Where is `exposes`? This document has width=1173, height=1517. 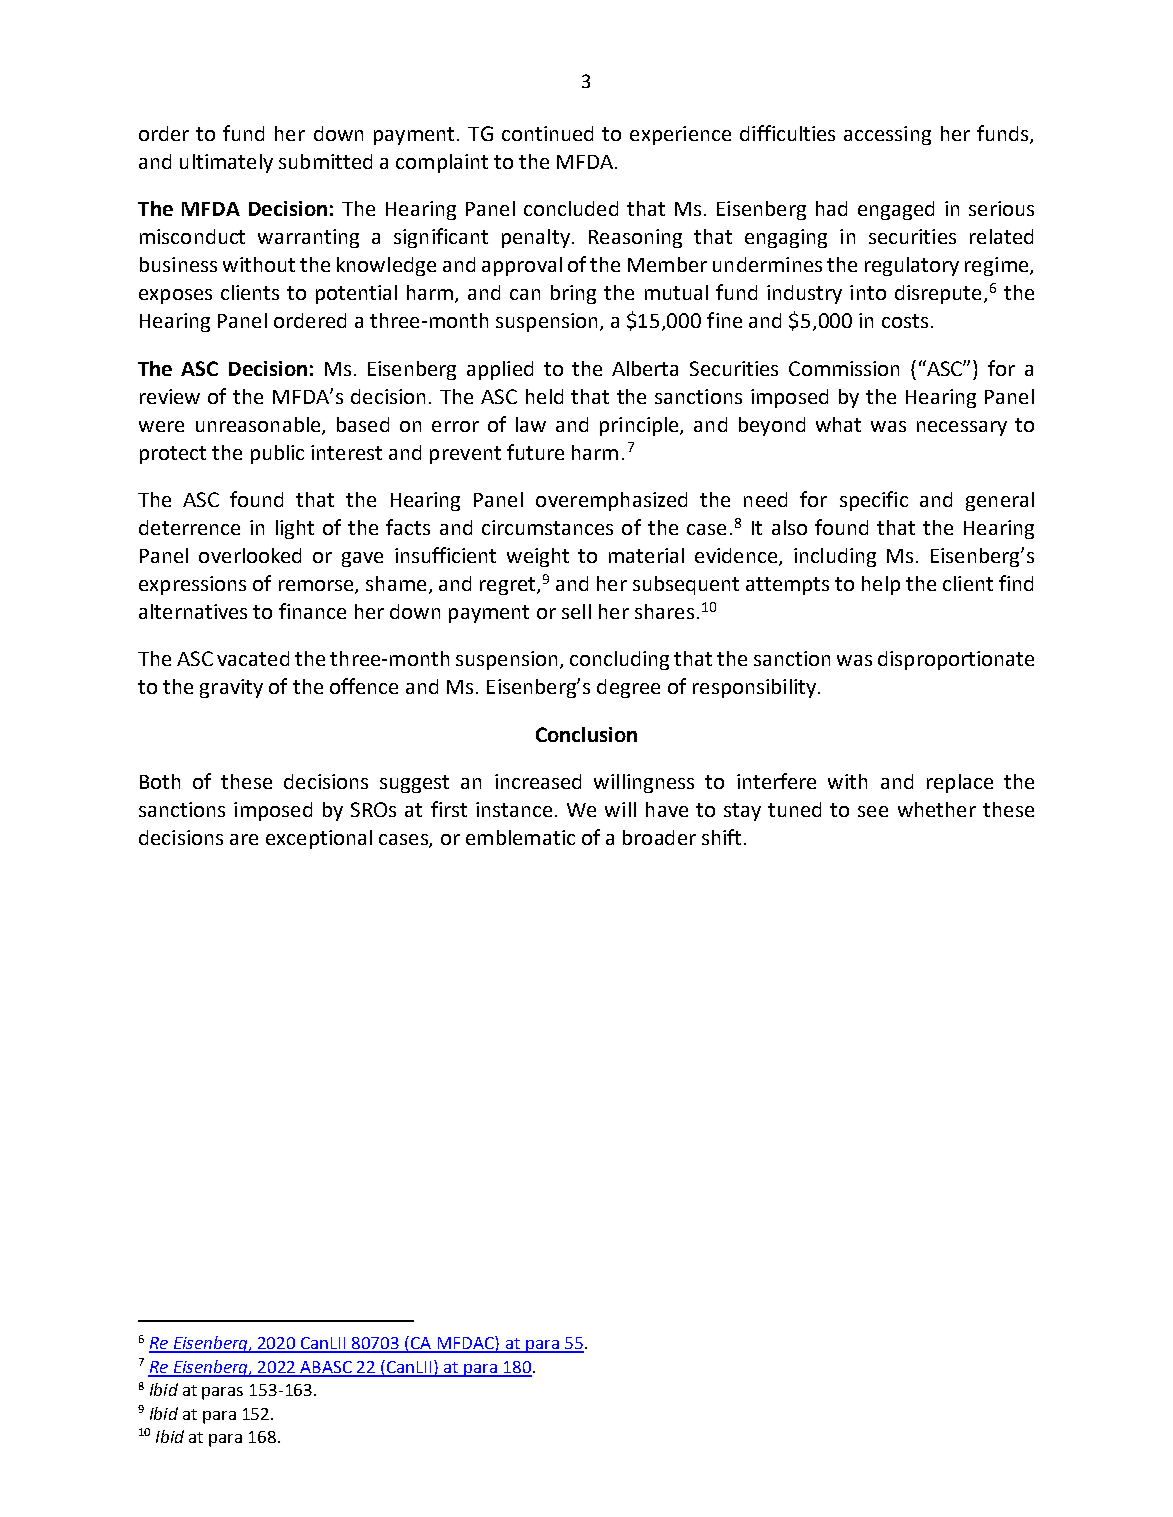
exposes is located at coordinates (175, 296).
